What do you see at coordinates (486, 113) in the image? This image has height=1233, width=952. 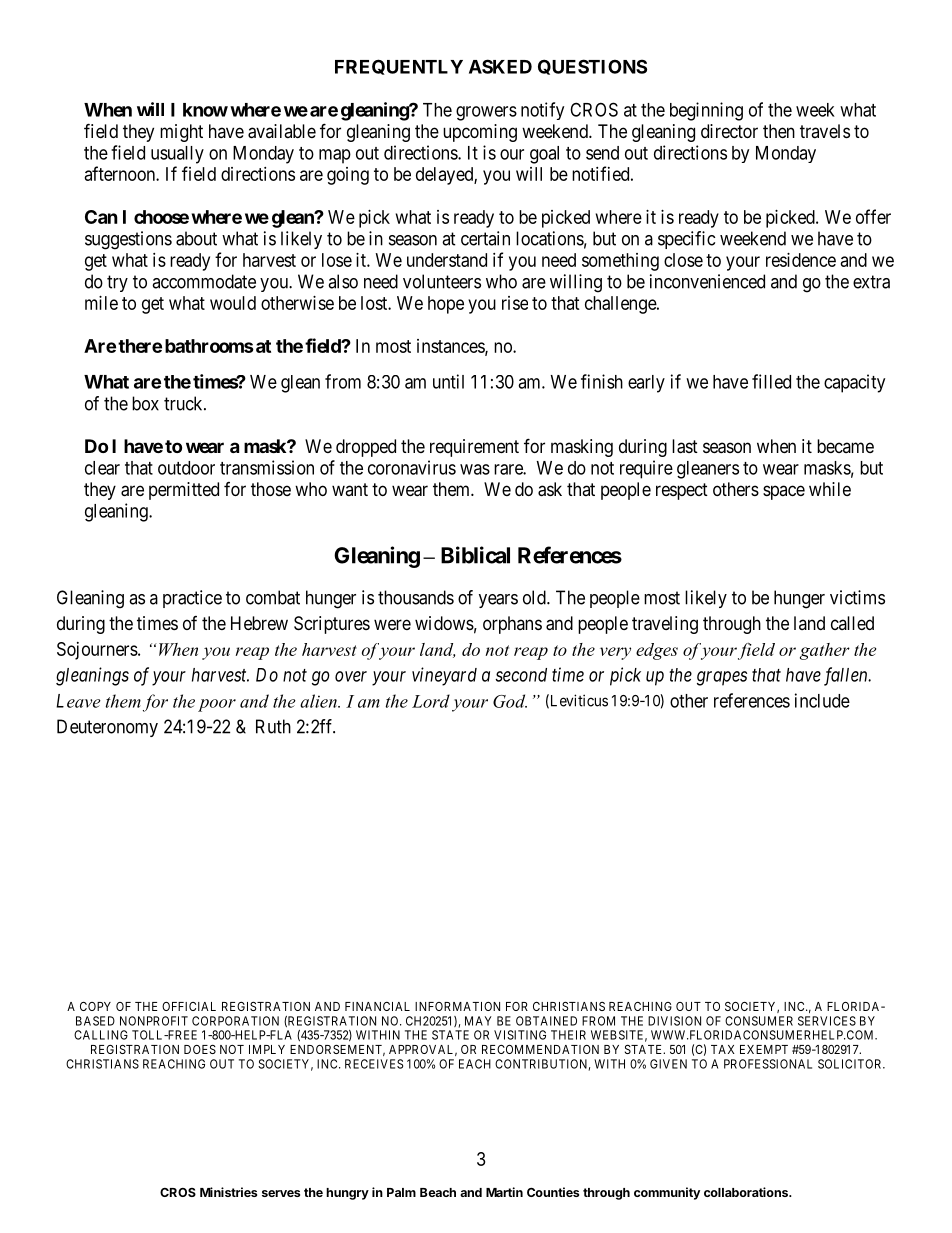 I see `growers` at bounding box center [486, 113].
